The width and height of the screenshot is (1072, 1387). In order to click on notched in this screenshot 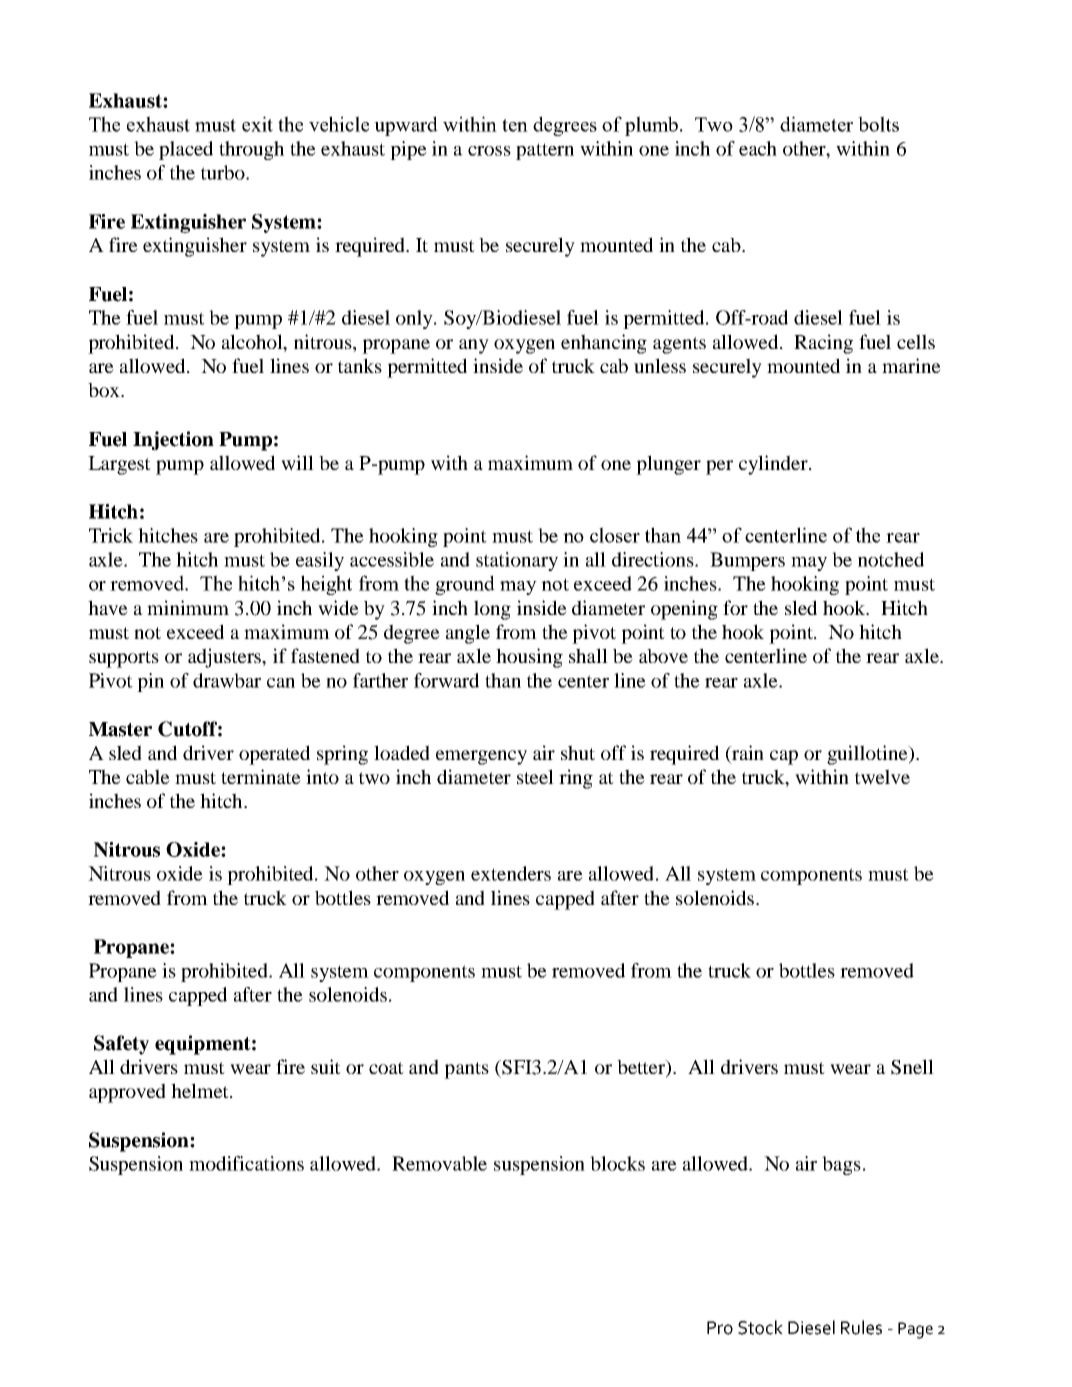, I will do `click(891, 559)`.
